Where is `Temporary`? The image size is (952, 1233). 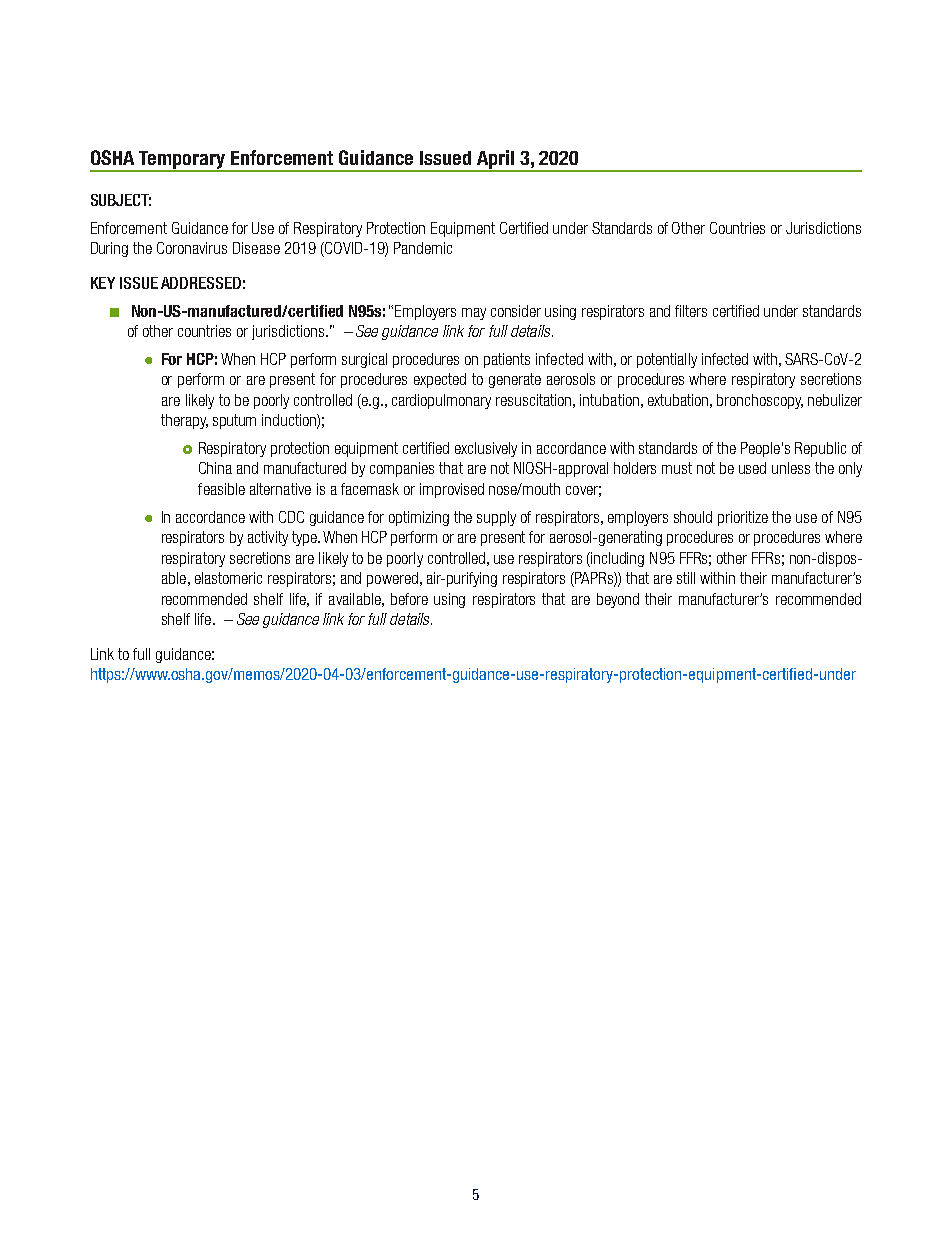 Temporary is located at coordinates (182, 161).
